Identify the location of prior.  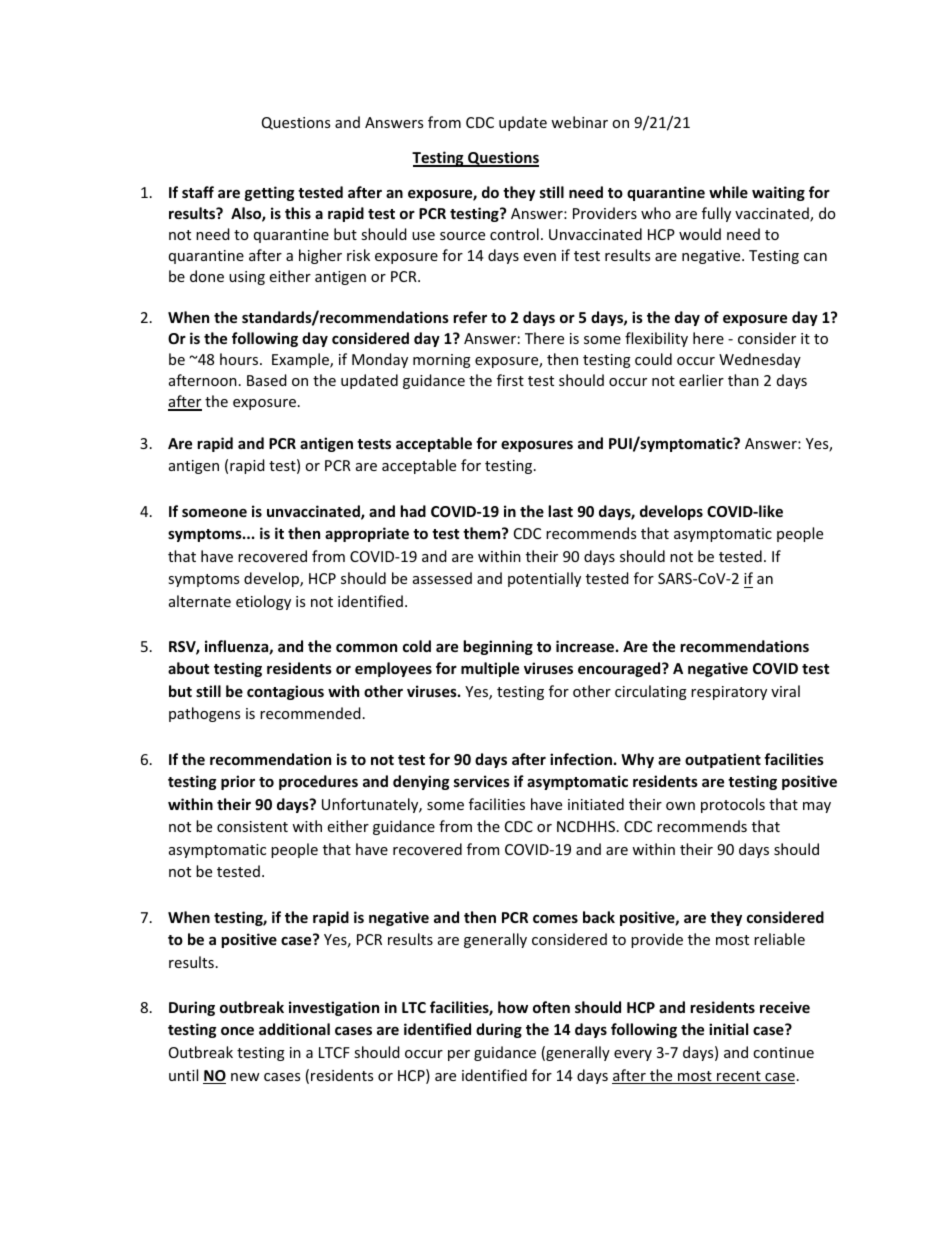
(238, 782).
